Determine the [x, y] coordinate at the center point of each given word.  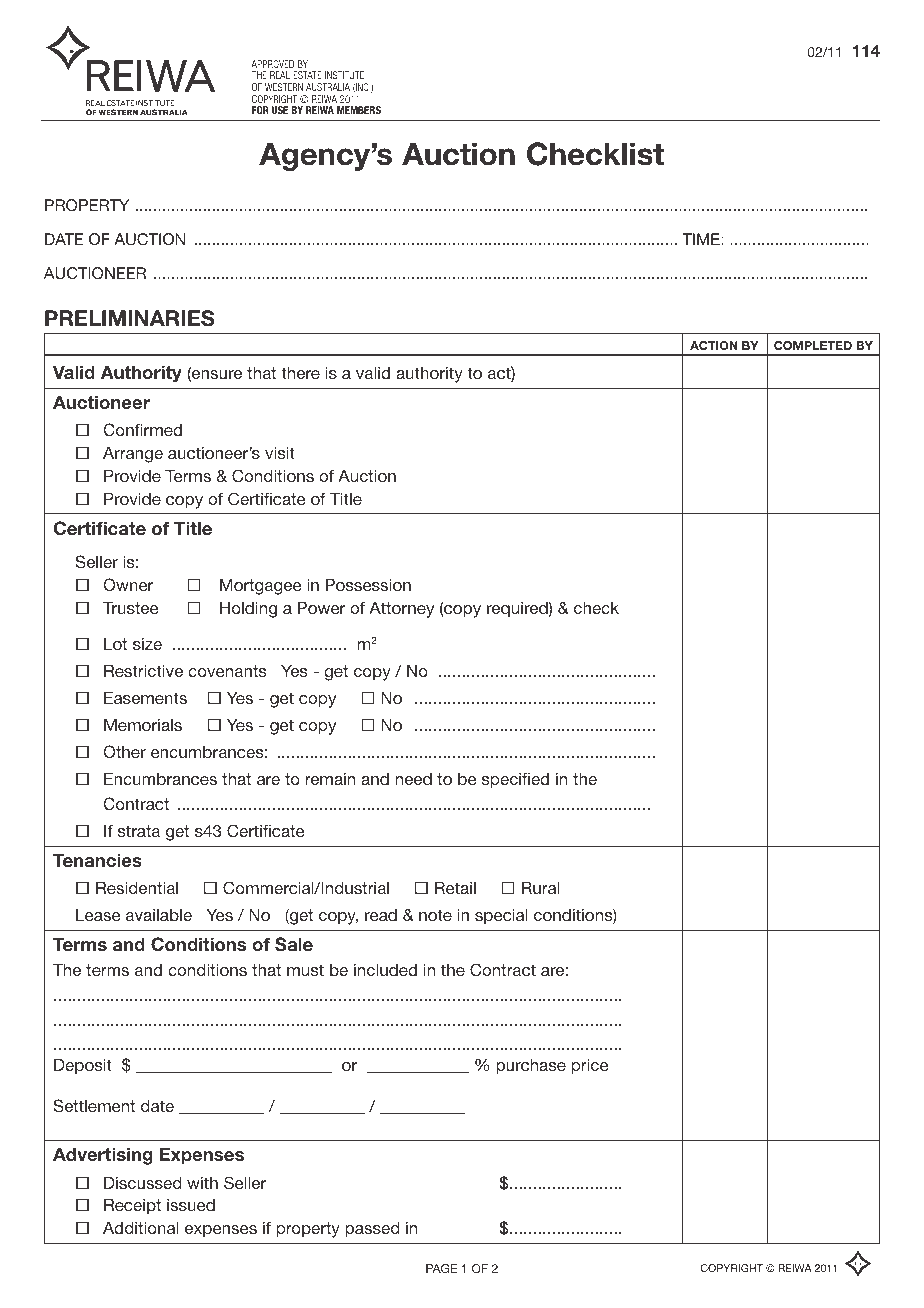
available [159, 915]
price [590, 1067]
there [300, 373]
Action [714, 345]
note [435, 915]
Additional [141, 1228]
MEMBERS [359, 110]
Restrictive [143, 671]
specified [515, 780]
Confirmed [143, 430]
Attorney [401, 610]
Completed [813, 345]
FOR [260, 110]
